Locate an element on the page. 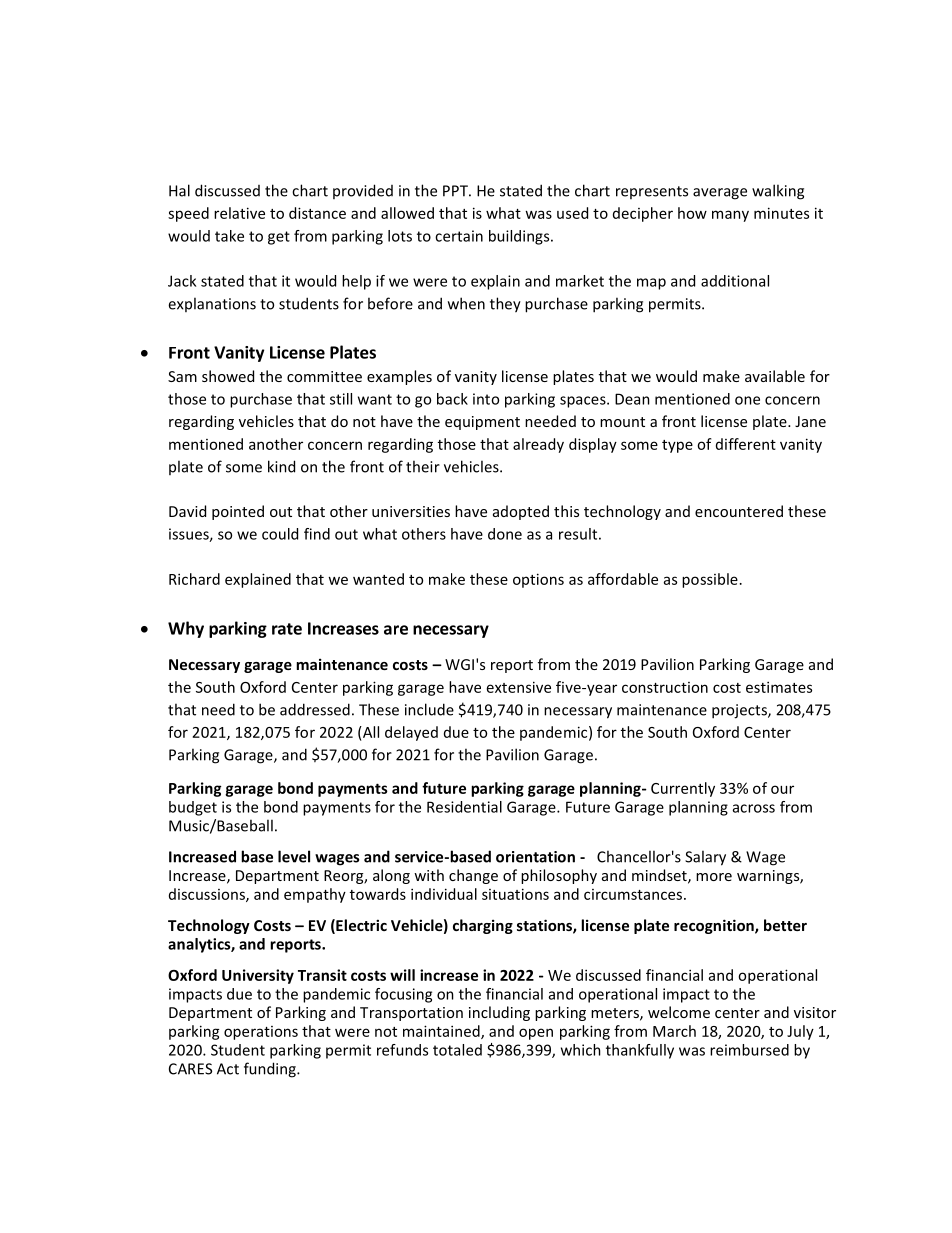  adopted is located at coordinates (521, 512).
